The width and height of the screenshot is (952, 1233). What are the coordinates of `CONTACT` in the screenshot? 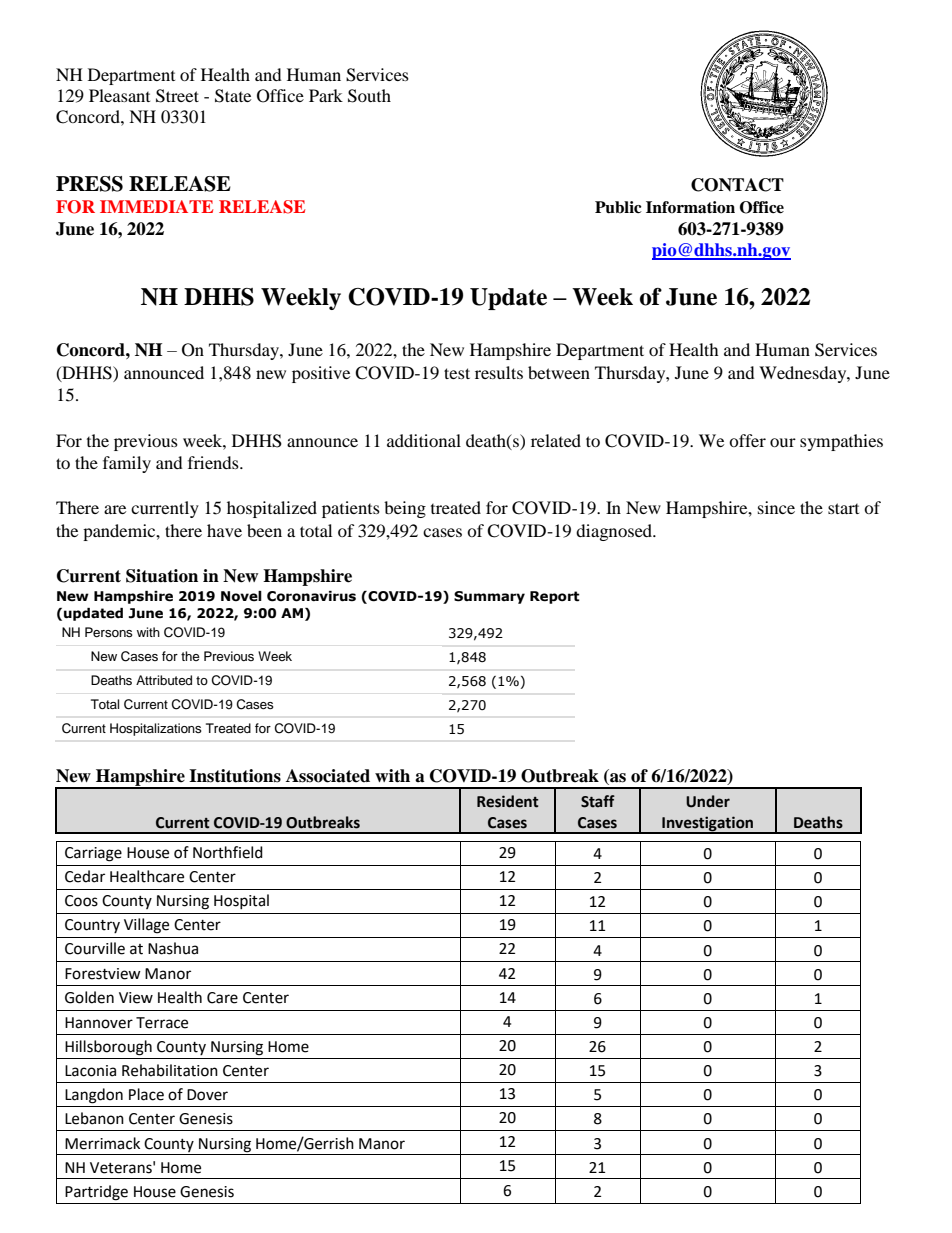 It's located at (737, 185).
